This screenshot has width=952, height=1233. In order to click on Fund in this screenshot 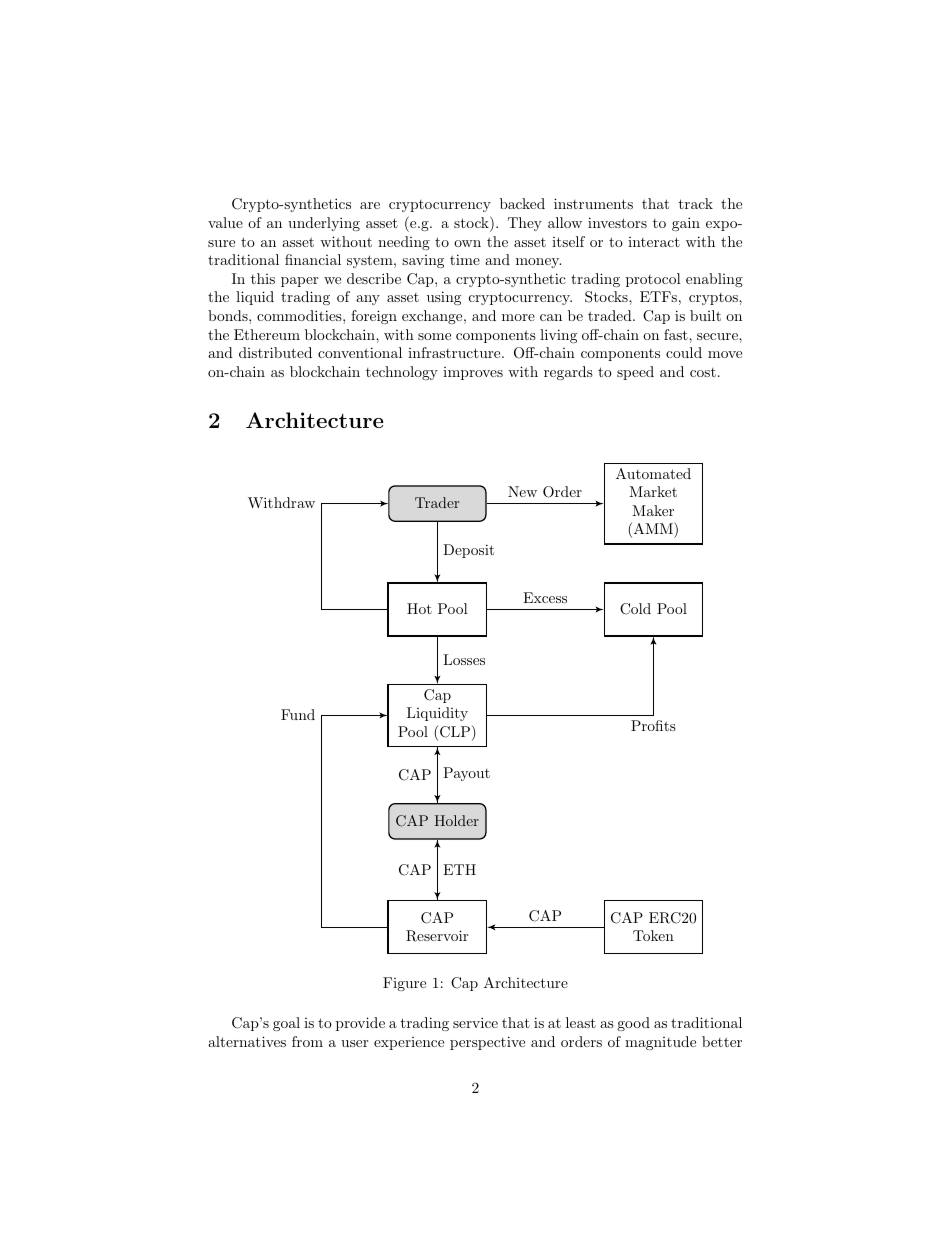, I will do `click(298, 714)`.
